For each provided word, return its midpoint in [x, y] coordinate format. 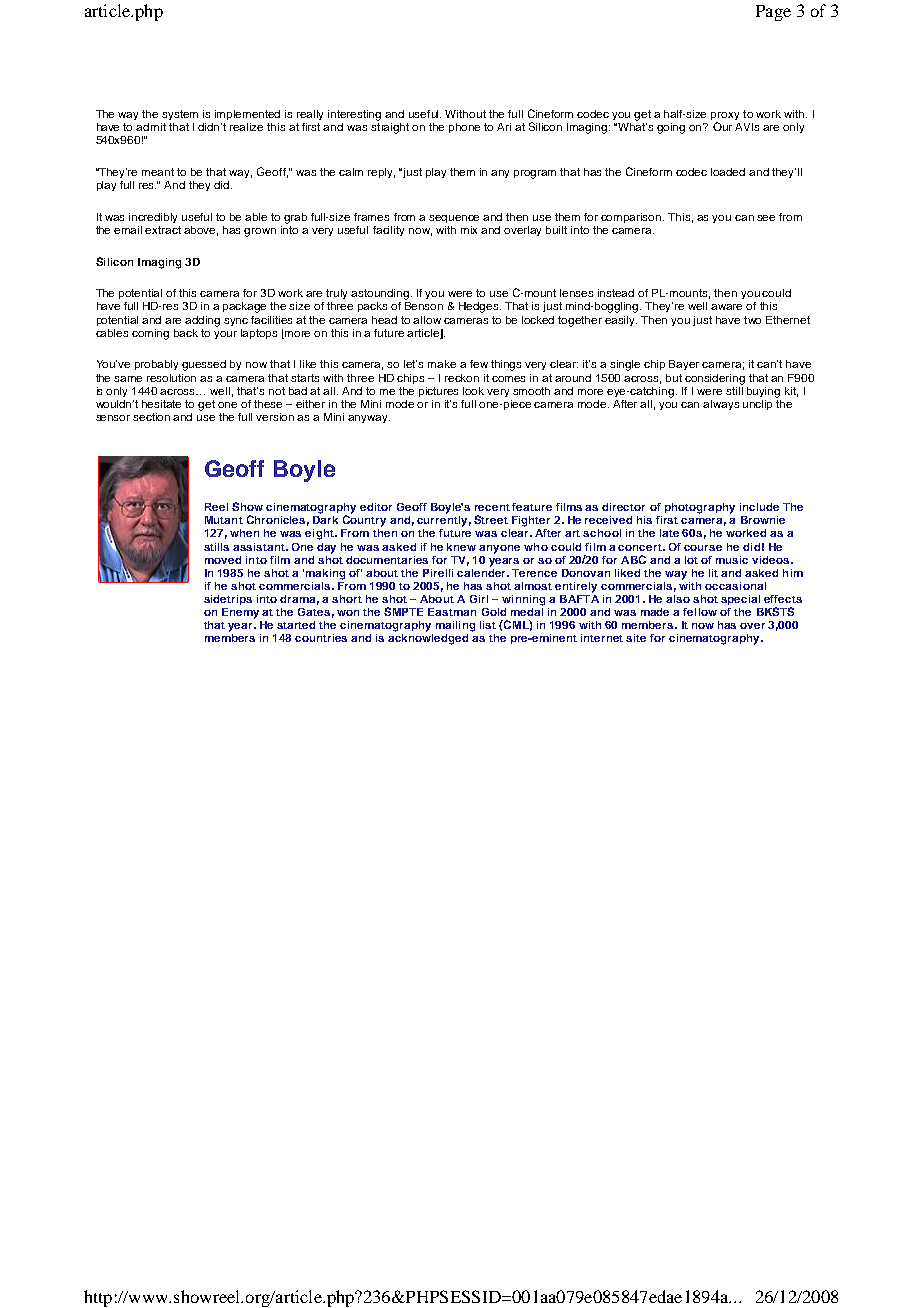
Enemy [240, 613]
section [151, 417]
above [201, 231]
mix [469, 230]
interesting [354, 115]
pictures [438, 392]
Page [773, 13]
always [721, 405]
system [180, 115]
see [766, 218]
